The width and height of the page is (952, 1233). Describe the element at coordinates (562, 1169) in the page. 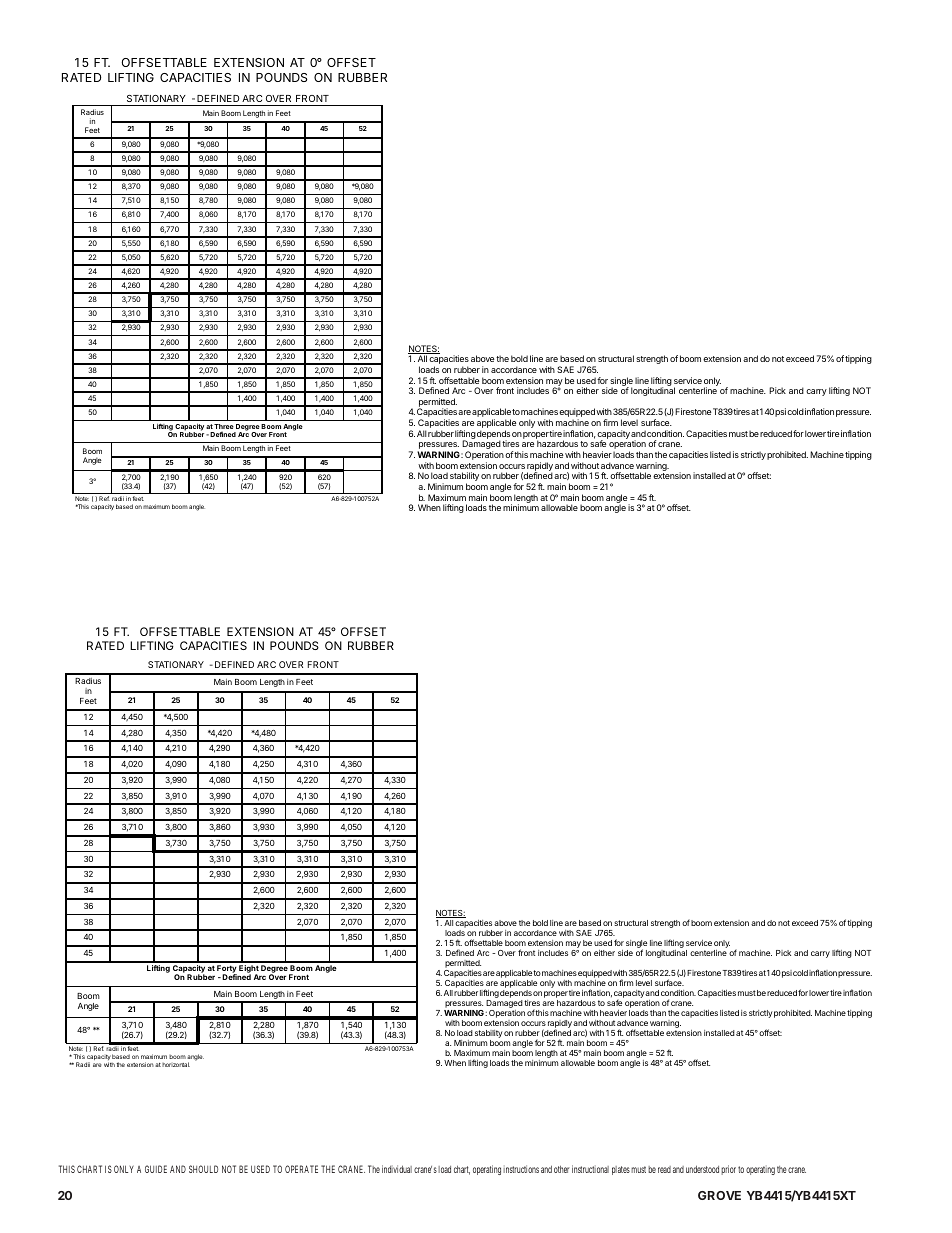

I see `other` at that location.
